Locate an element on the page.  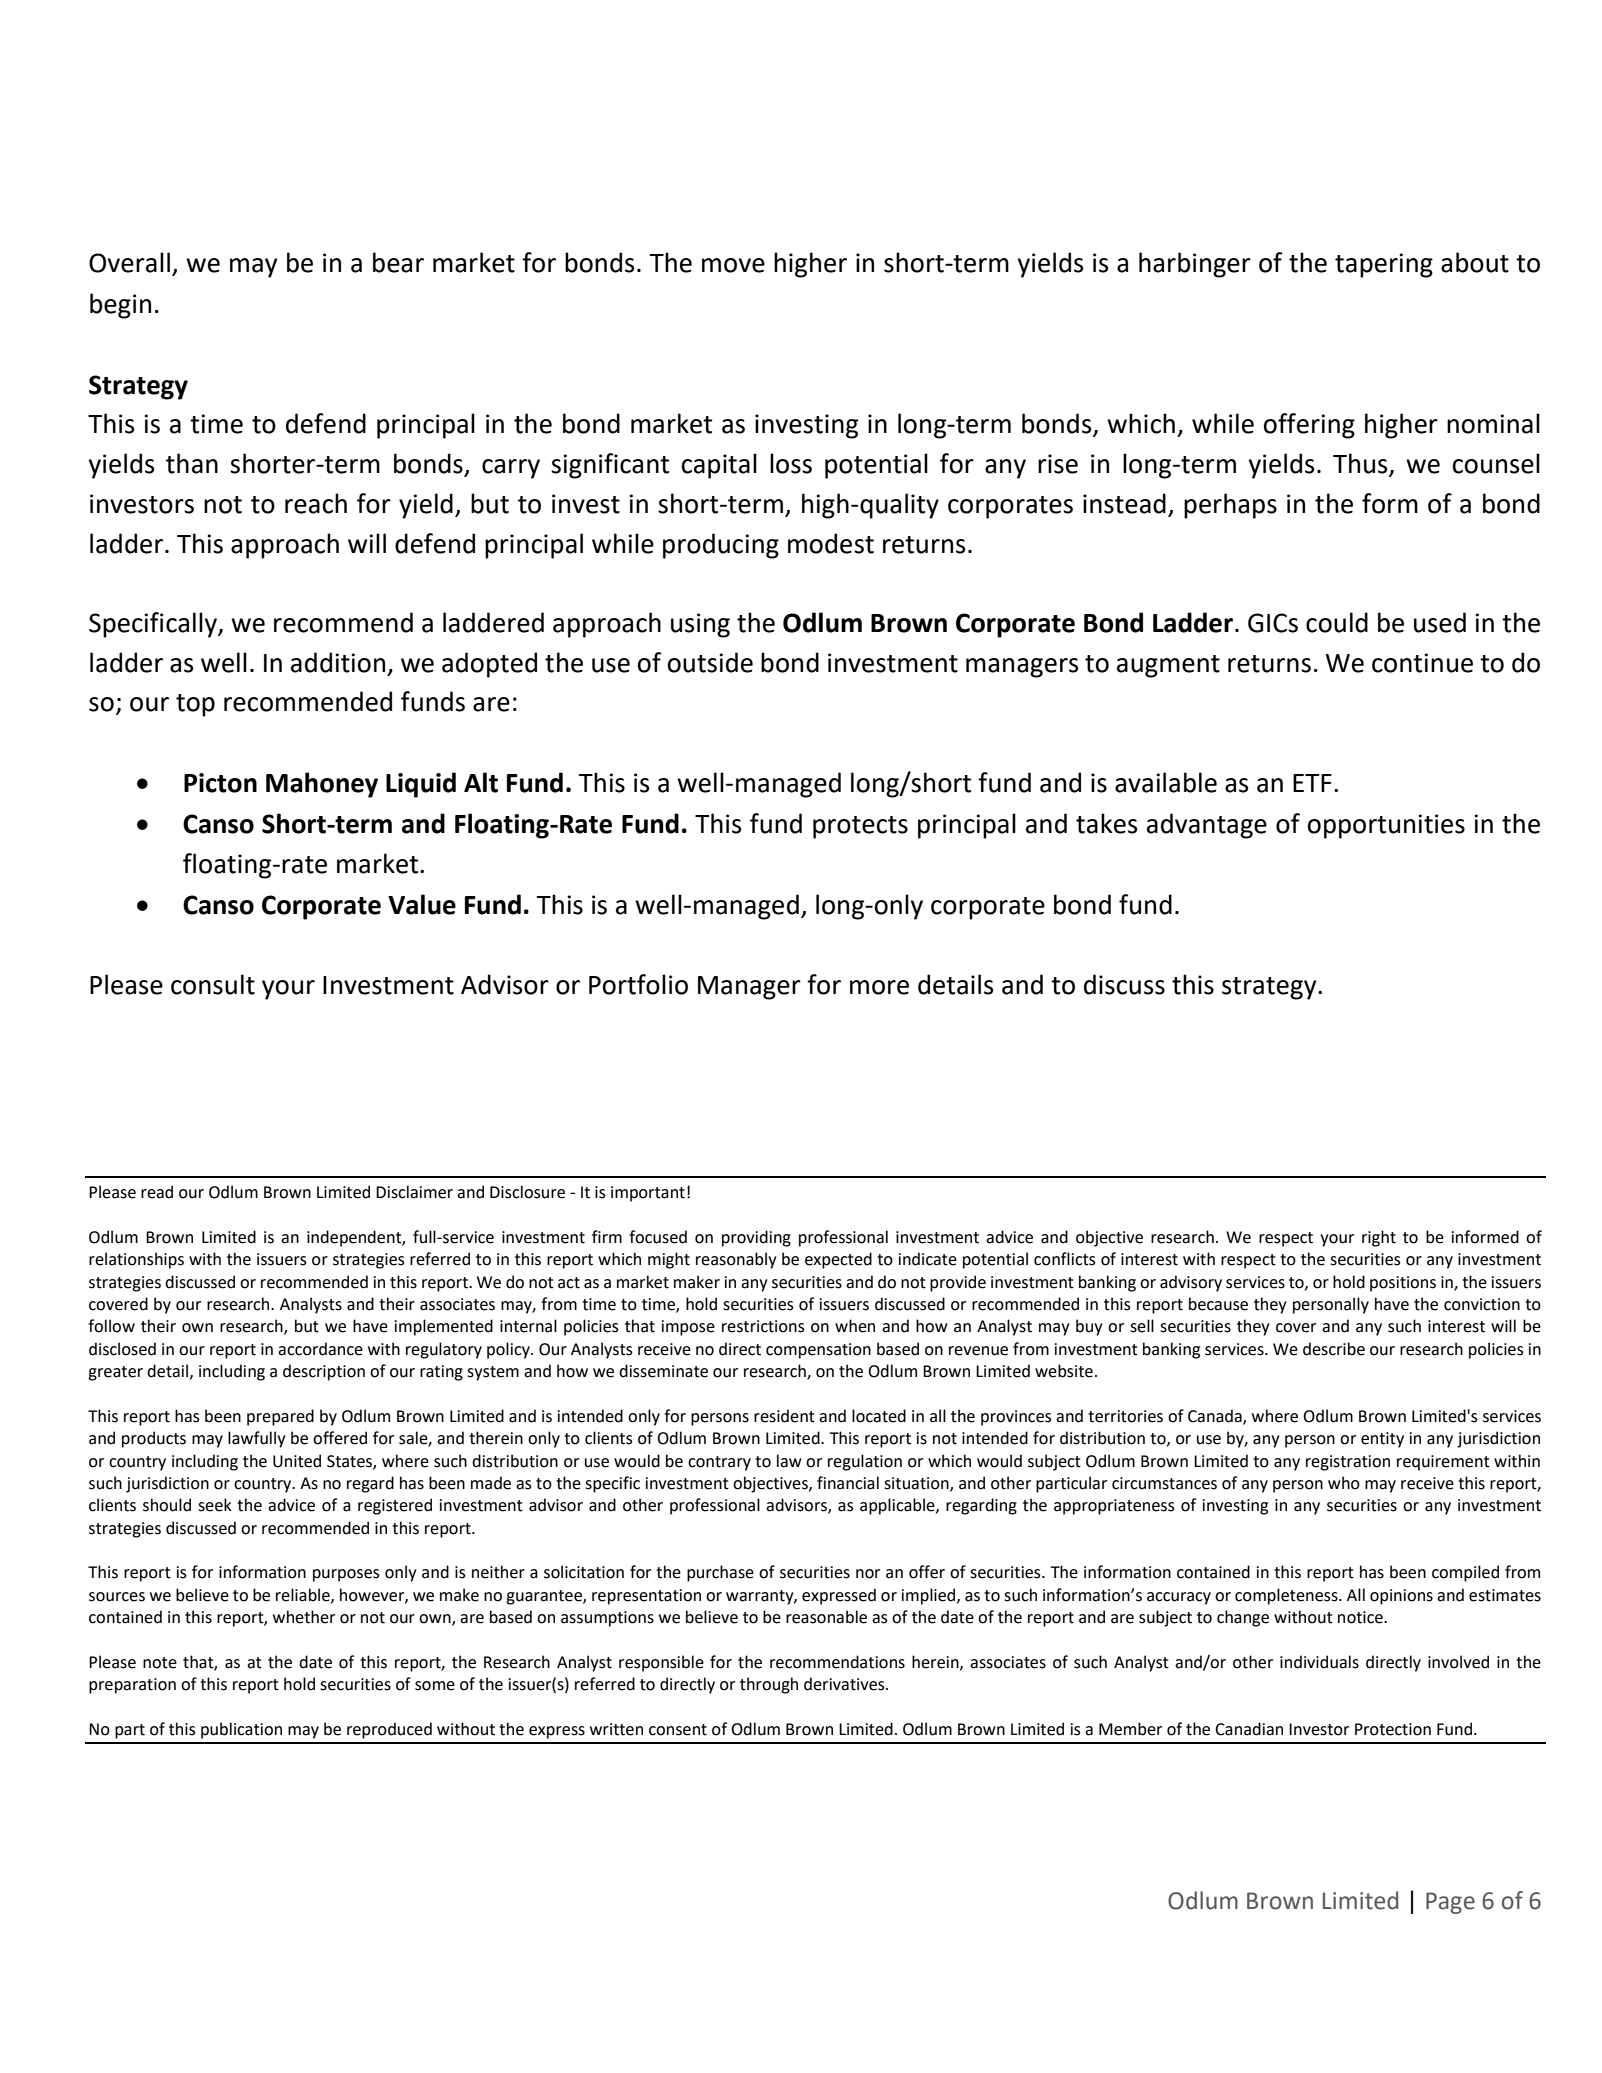
publication is located at coordinates (241, 1730).
